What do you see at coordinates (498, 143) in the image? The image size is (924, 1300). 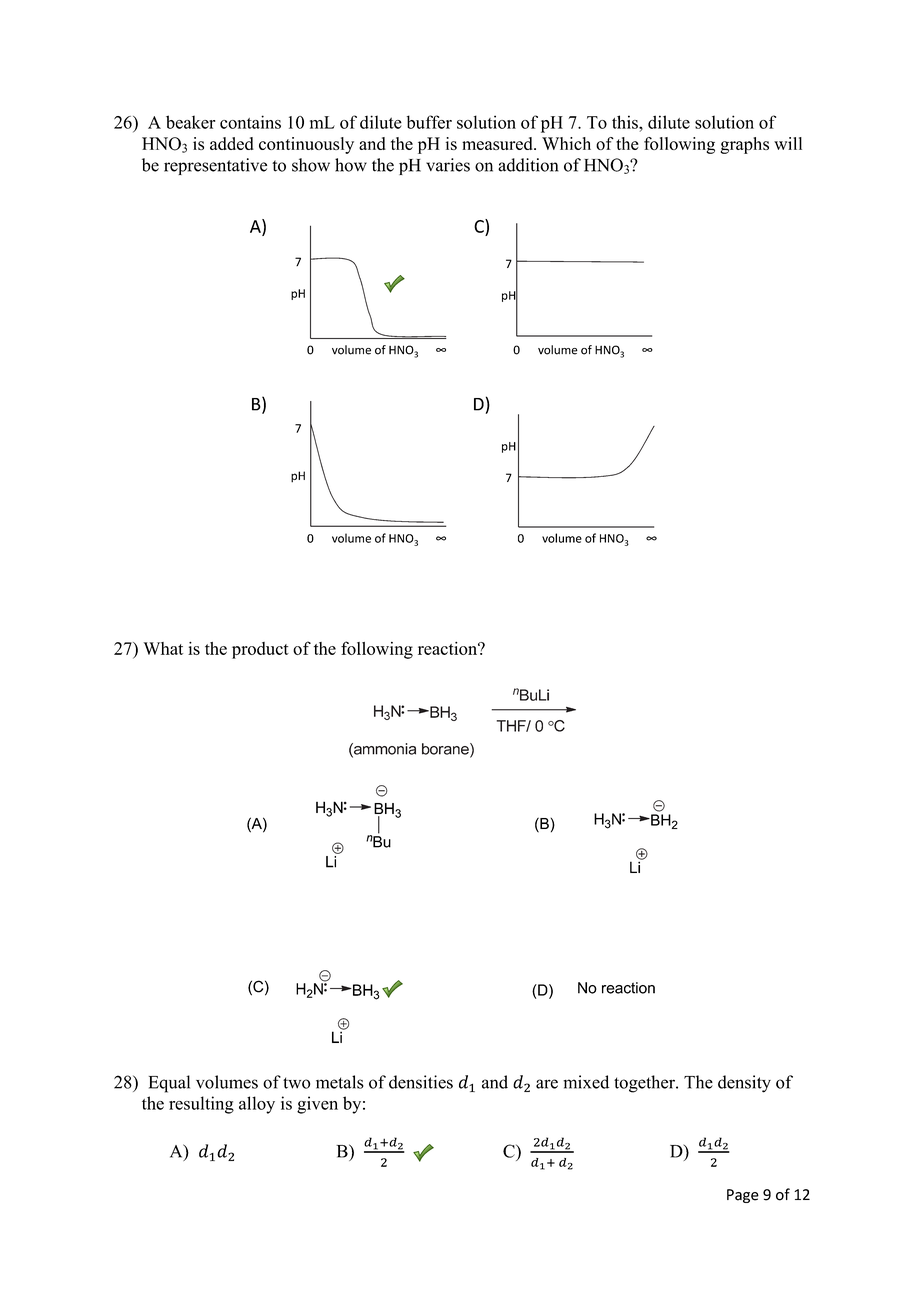 I see `measured` at bounding box center [498, 143].
